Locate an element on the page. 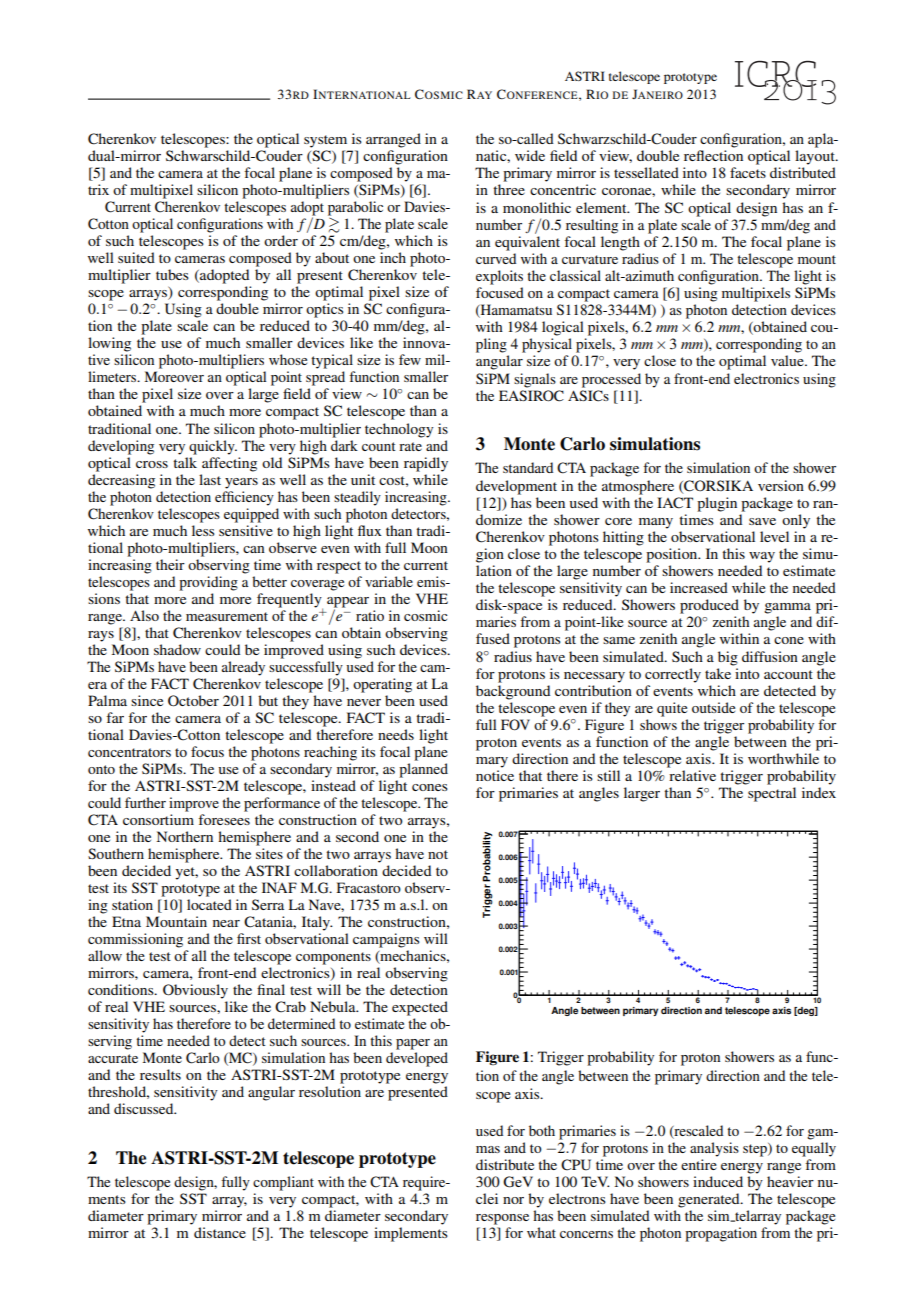 Image resolution: width=924 pixels, height=1308 pixels. three is located at coordinates (509, 189).
